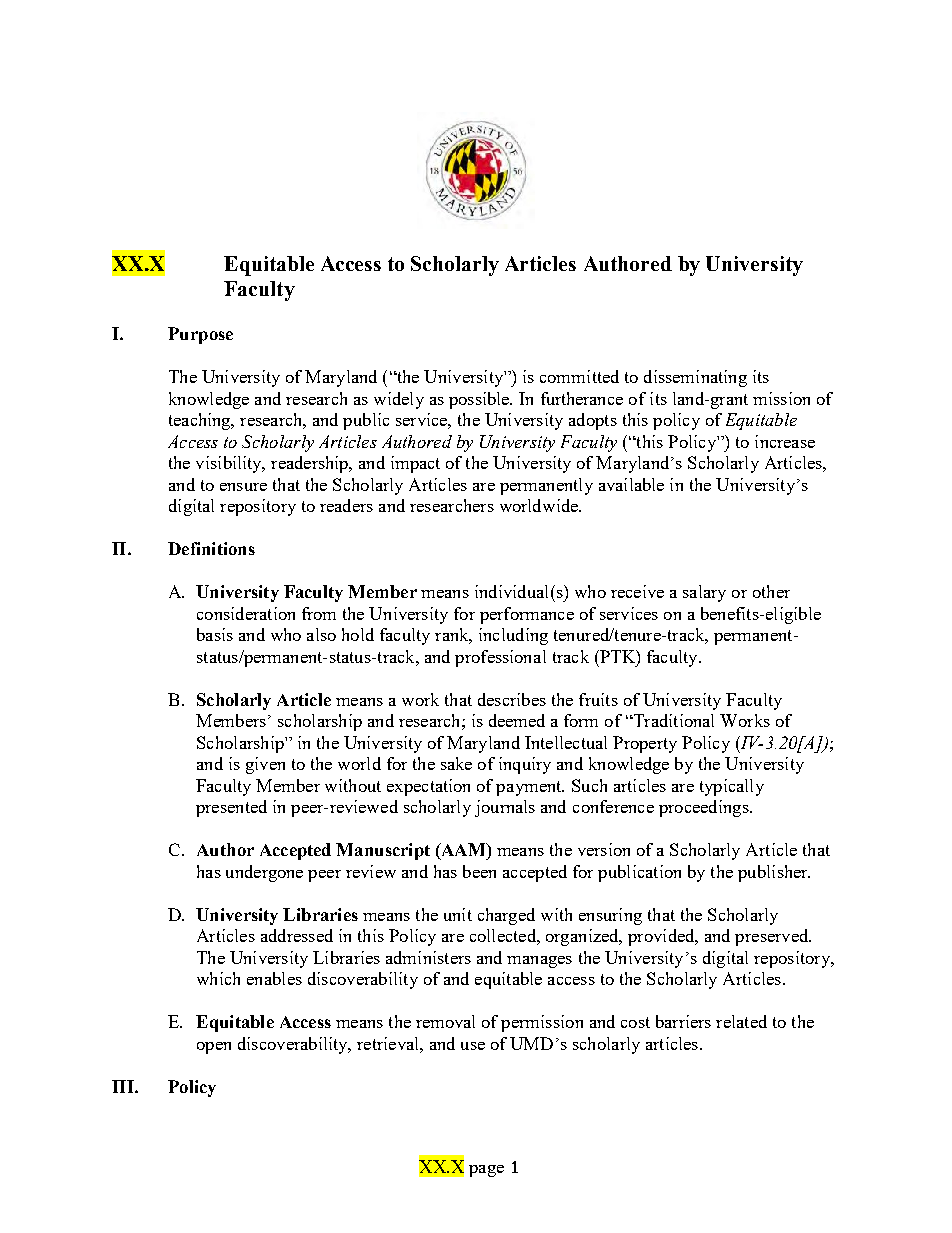 The width and height of the screenshot is (952, 1233). Describe the element at coordinates (513, 636) in the screenshot. I see `including` at that location.
